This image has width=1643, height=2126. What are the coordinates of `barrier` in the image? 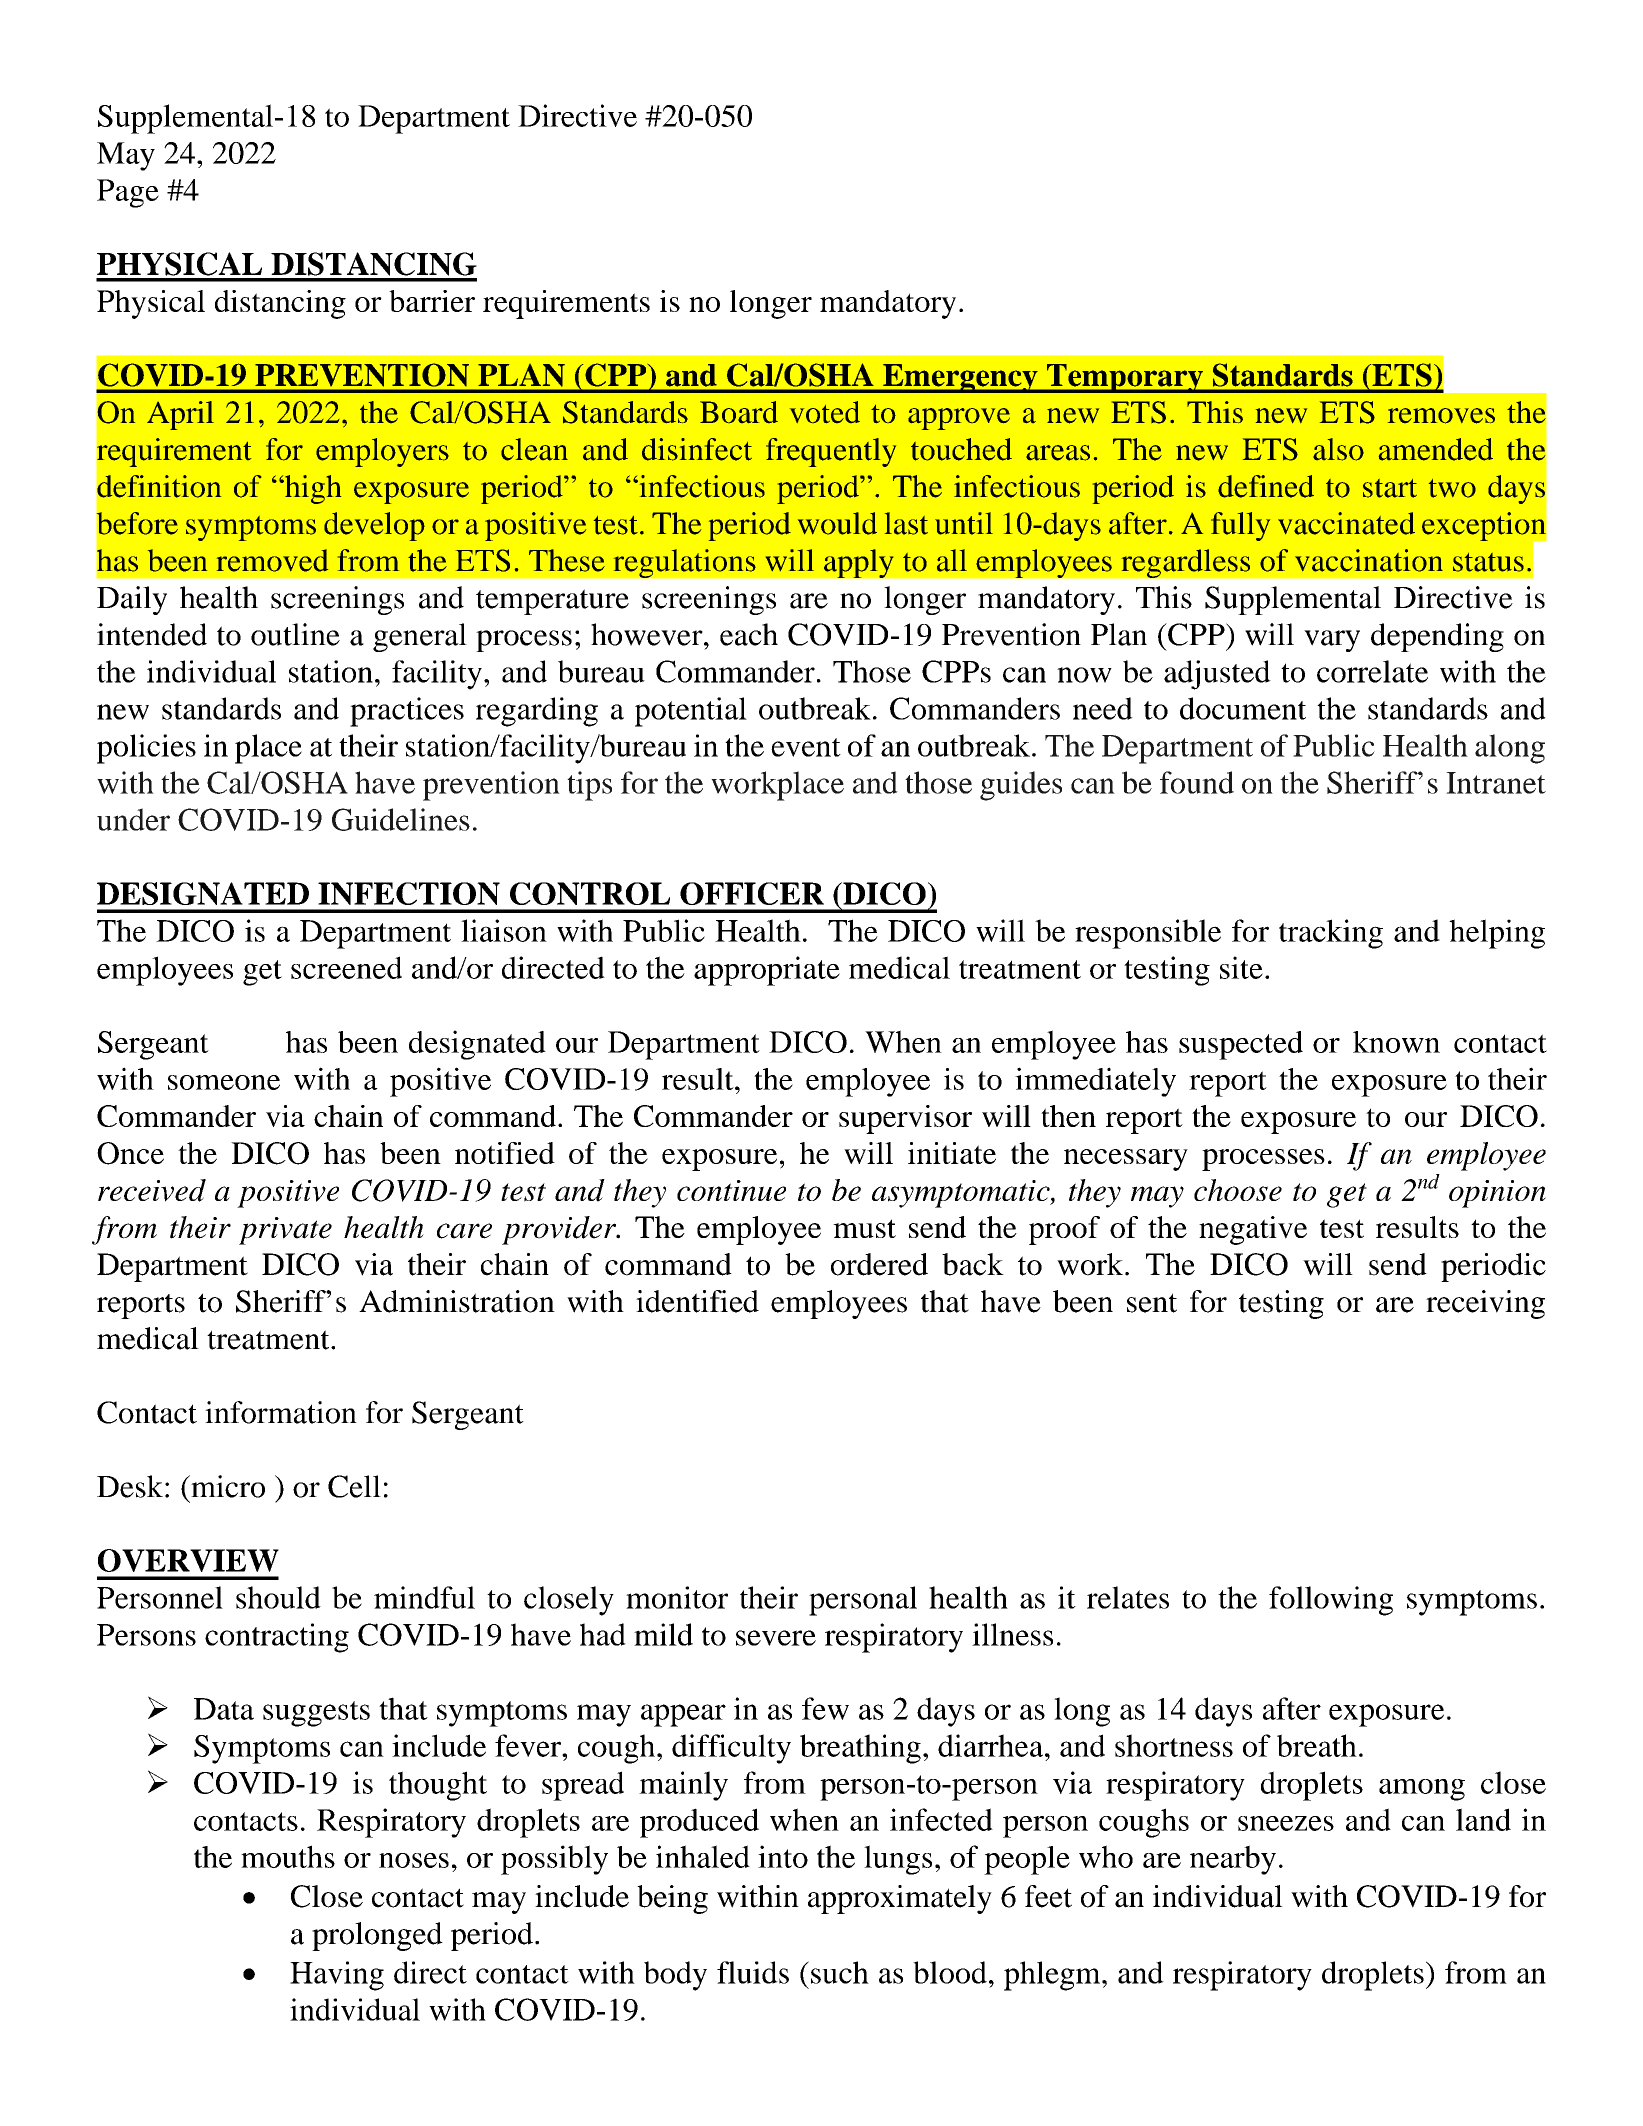 It's located at (432, 301).
